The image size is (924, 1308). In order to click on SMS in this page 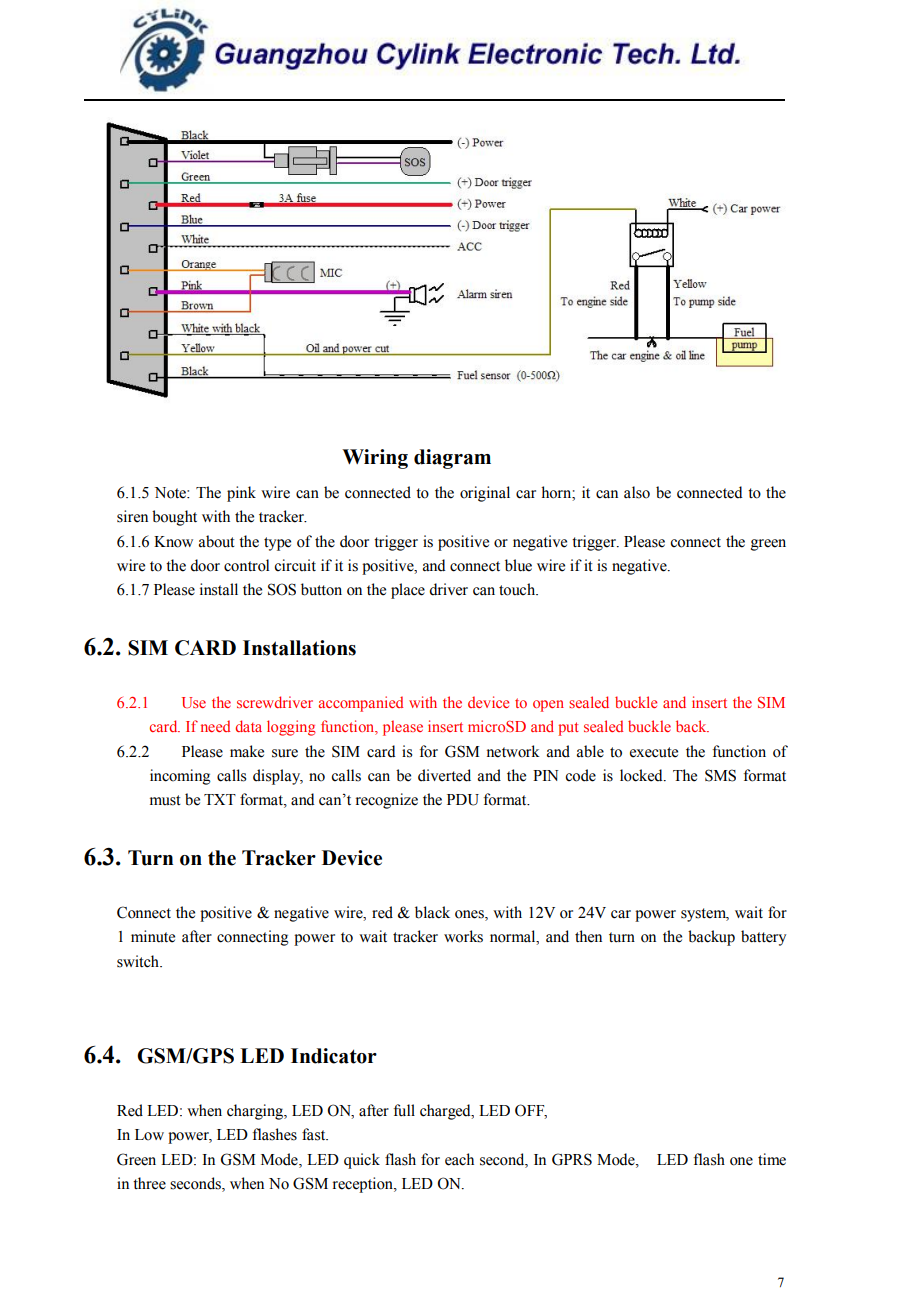, I will do `click(720, 775)`.
